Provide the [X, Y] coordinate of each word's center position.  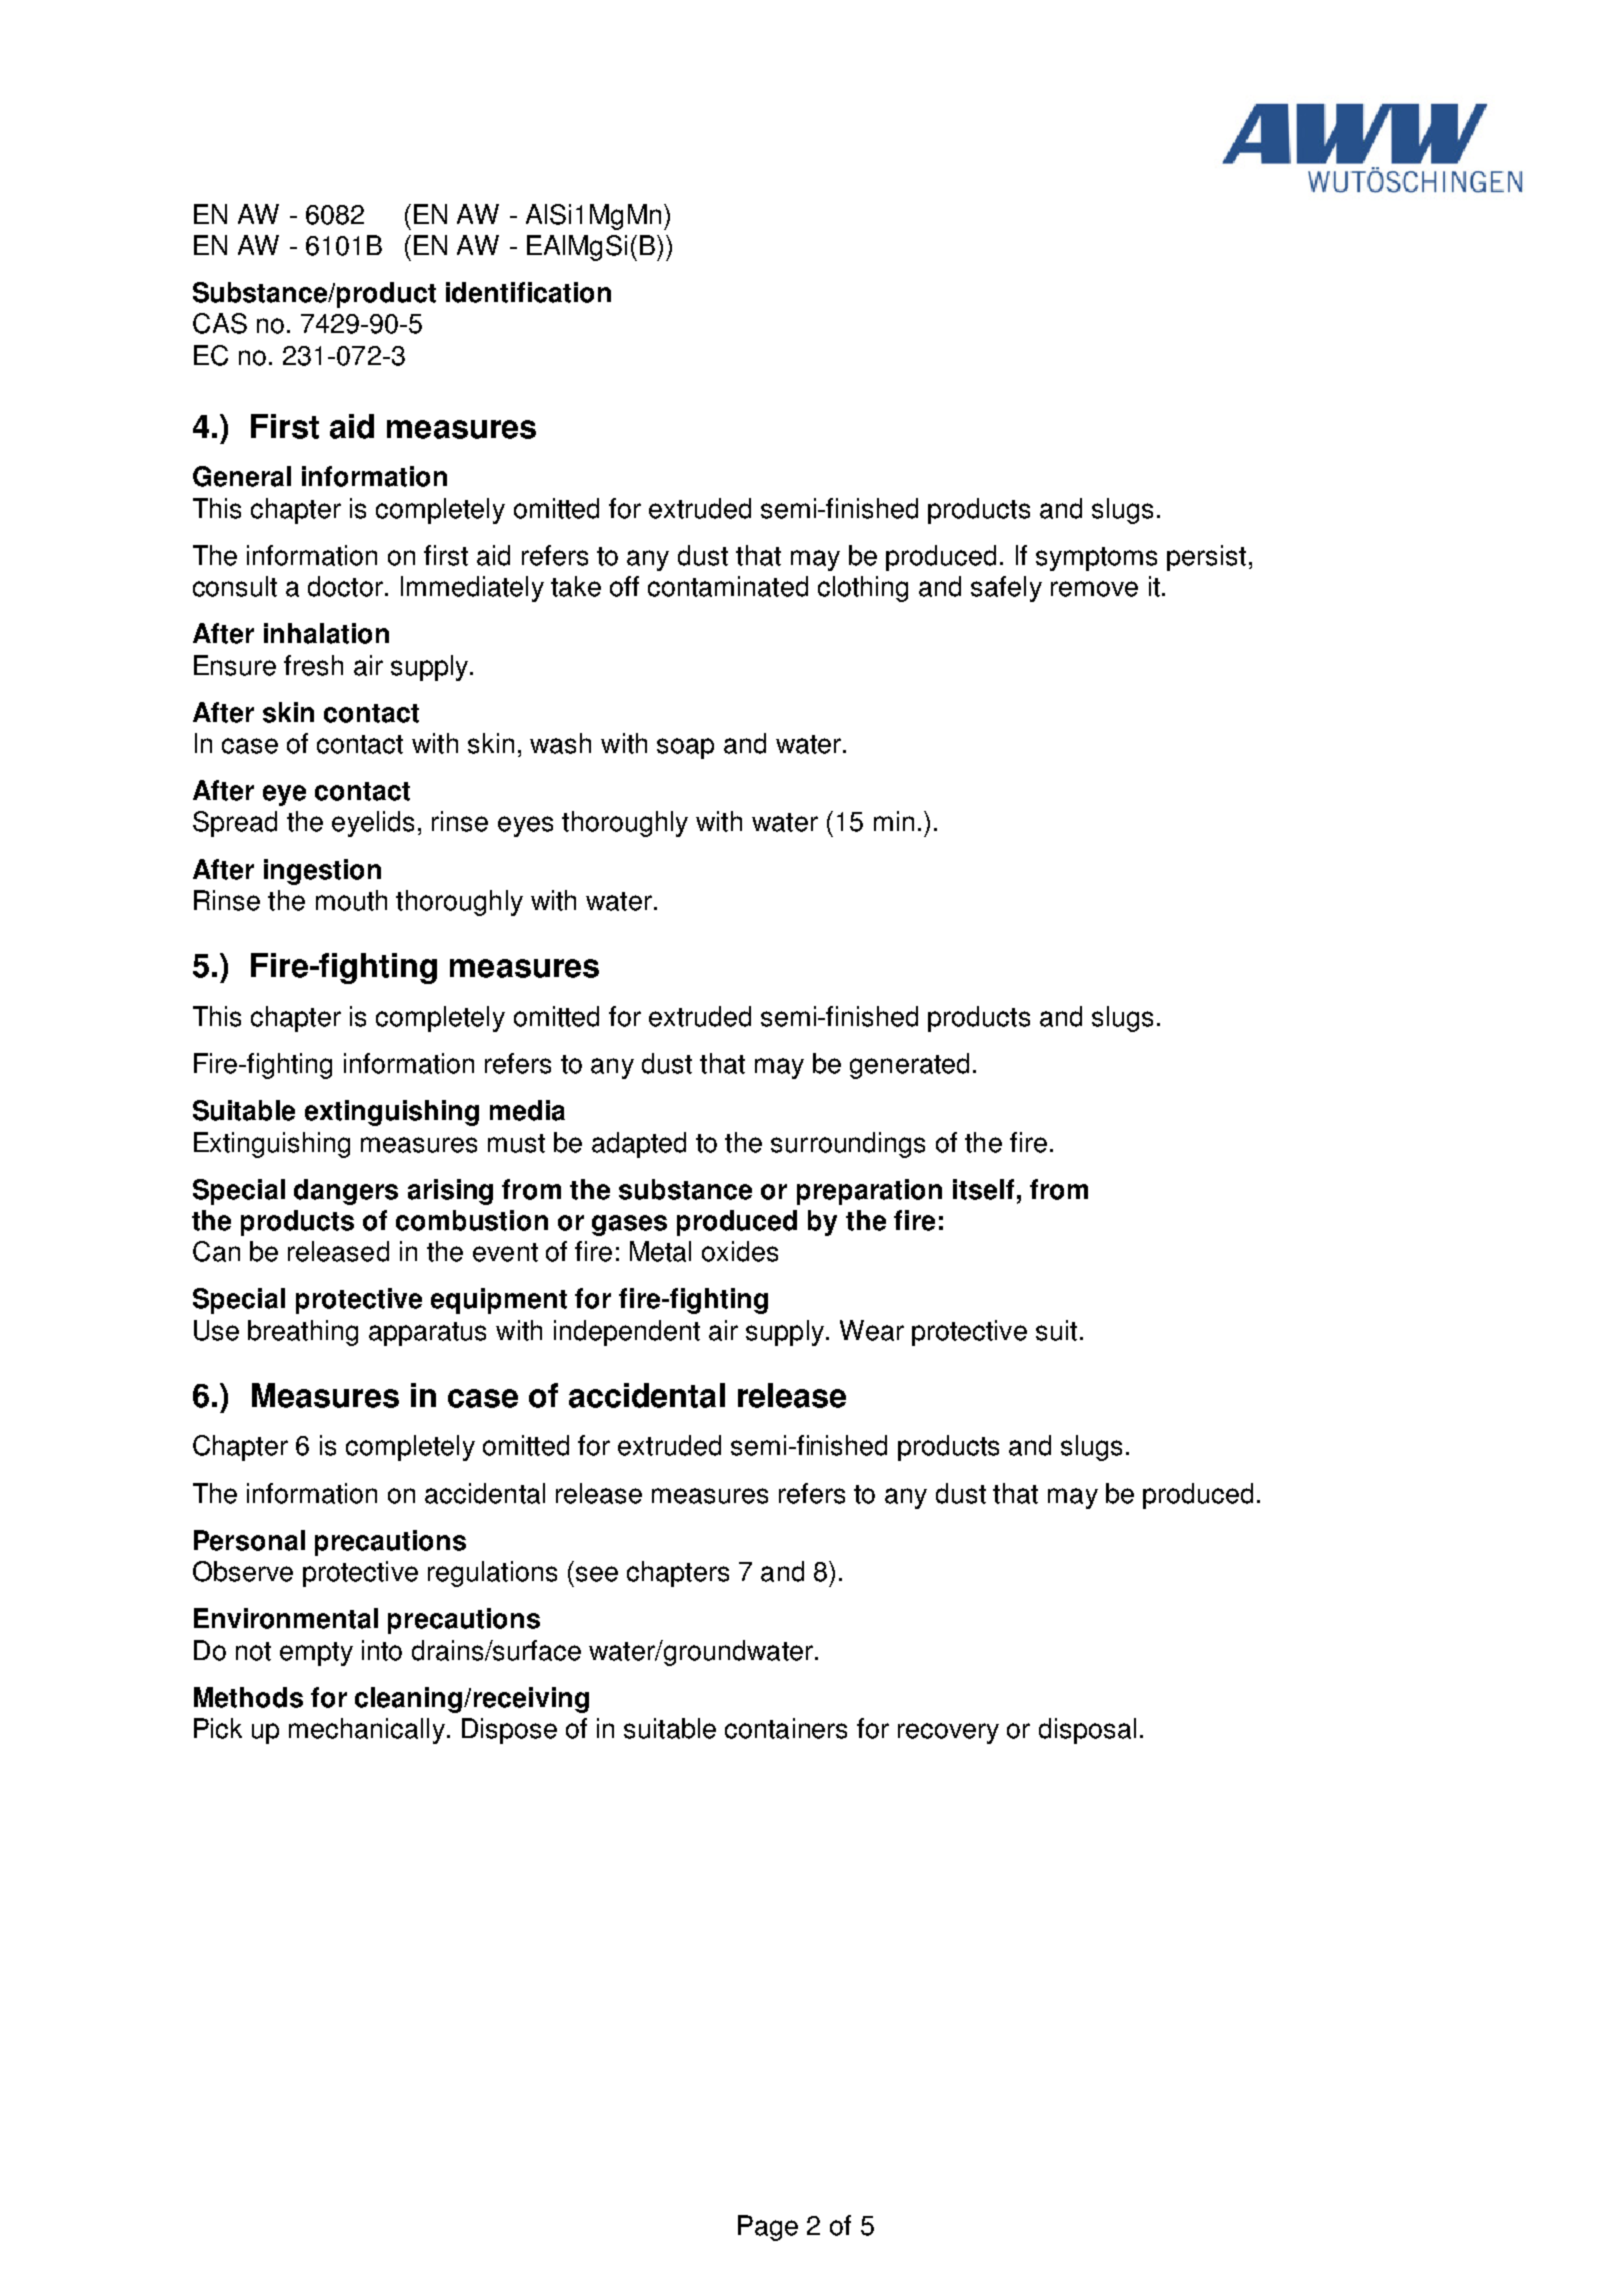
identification [528, 292]
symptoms [1096, 559]
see [597, 1574]
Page [768, 2228]
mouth [351, 900]
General [242, 476]
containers [786, 1728]
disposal [1087, 1731]
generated [909, 1066]
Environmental [286, 1618]
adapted [639, 1145]
